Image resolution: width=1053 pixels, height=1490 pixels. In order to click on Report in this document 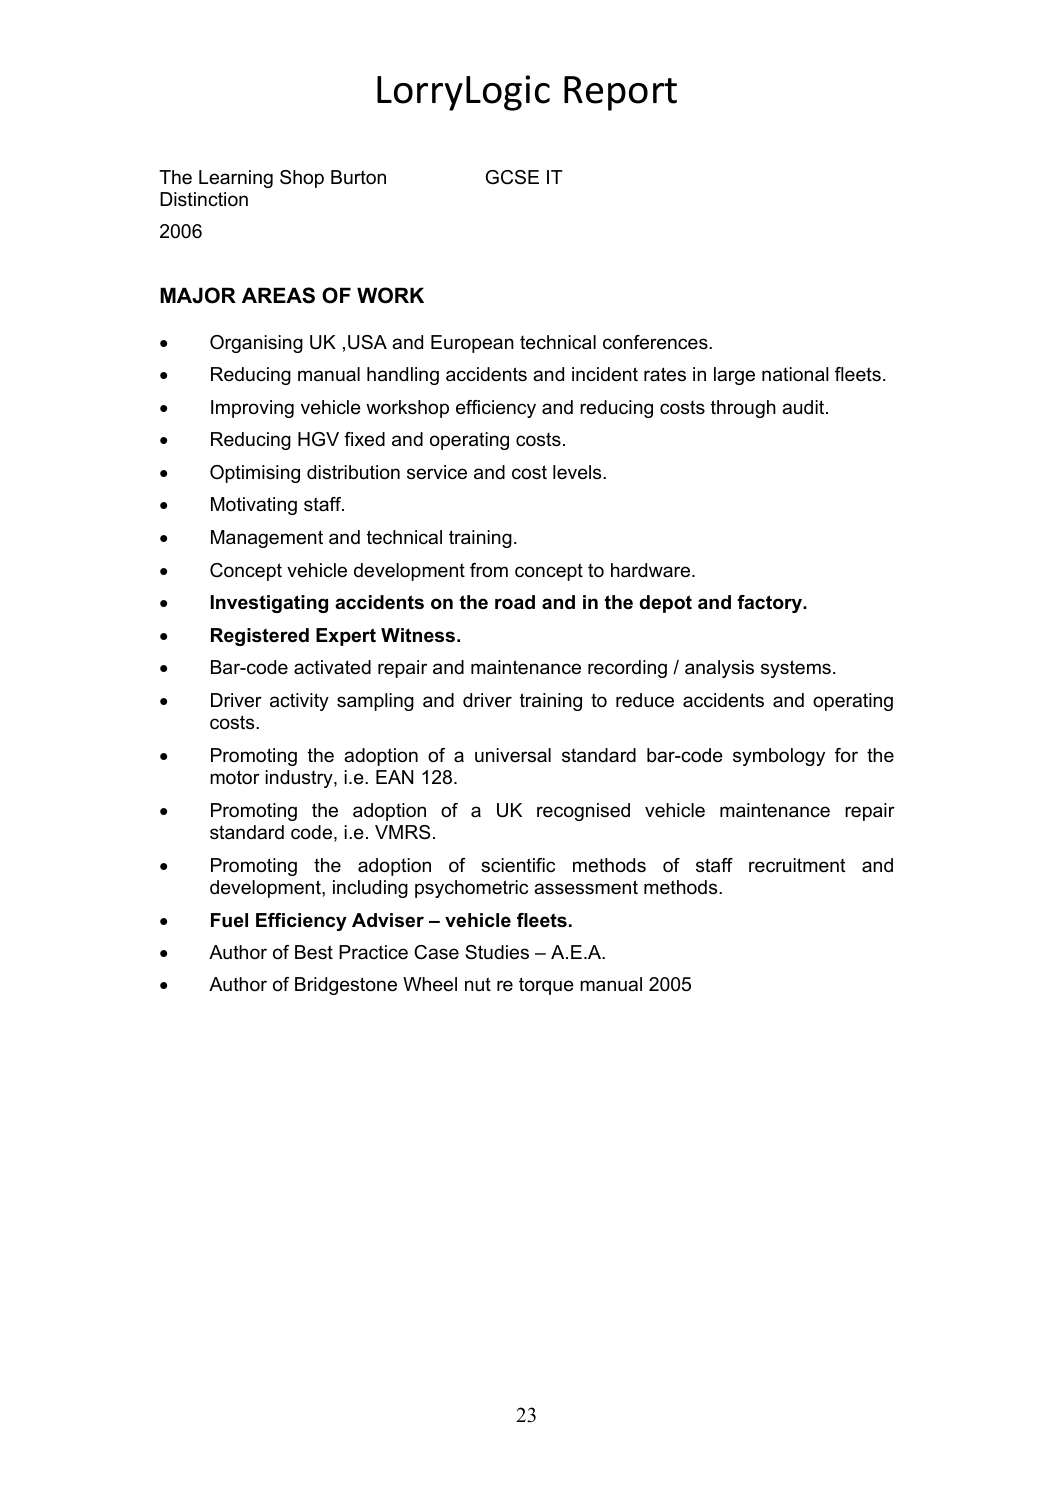, I will do `click(620, 93)`.
